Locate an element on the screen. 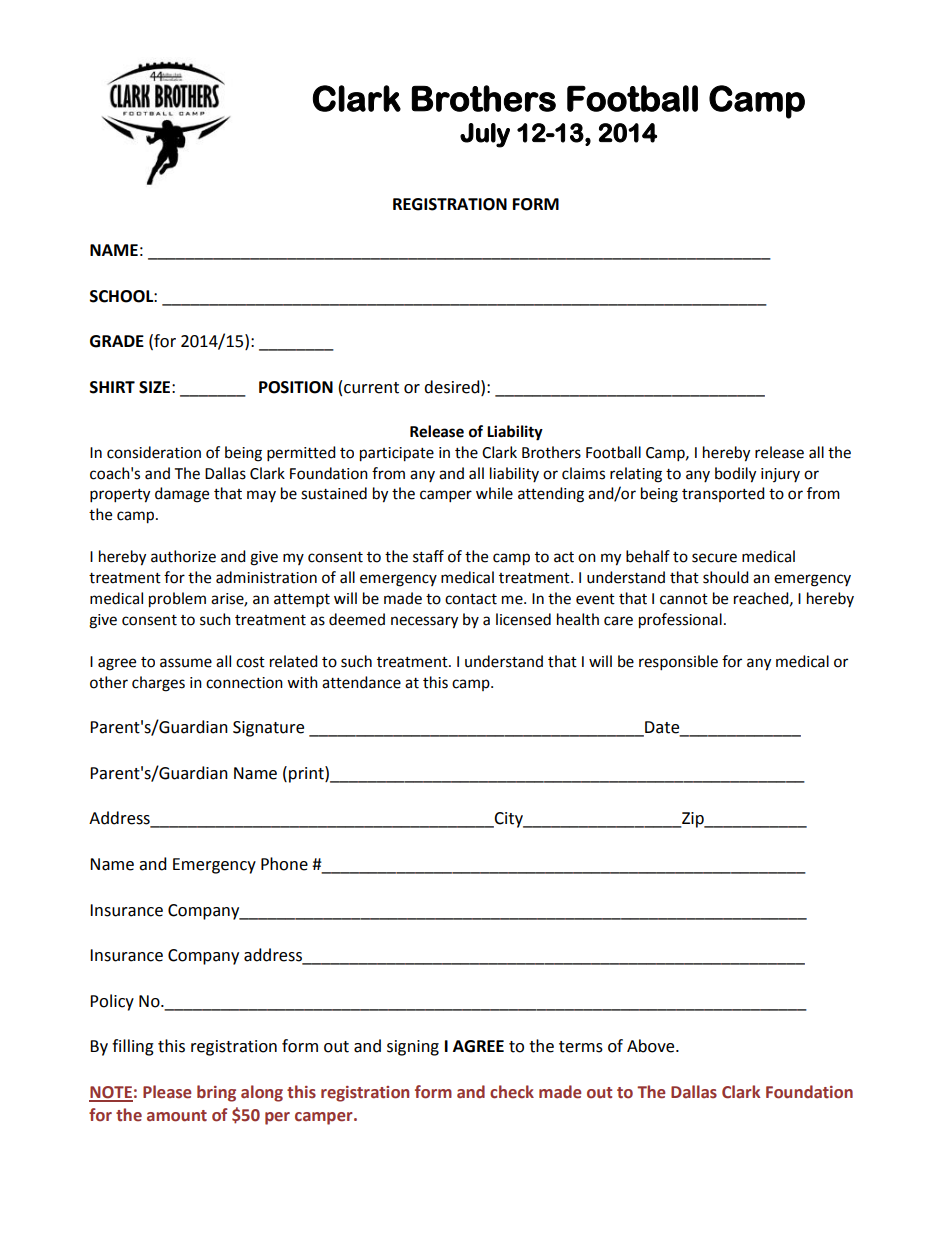  July is located at coordinates (485, 135).
